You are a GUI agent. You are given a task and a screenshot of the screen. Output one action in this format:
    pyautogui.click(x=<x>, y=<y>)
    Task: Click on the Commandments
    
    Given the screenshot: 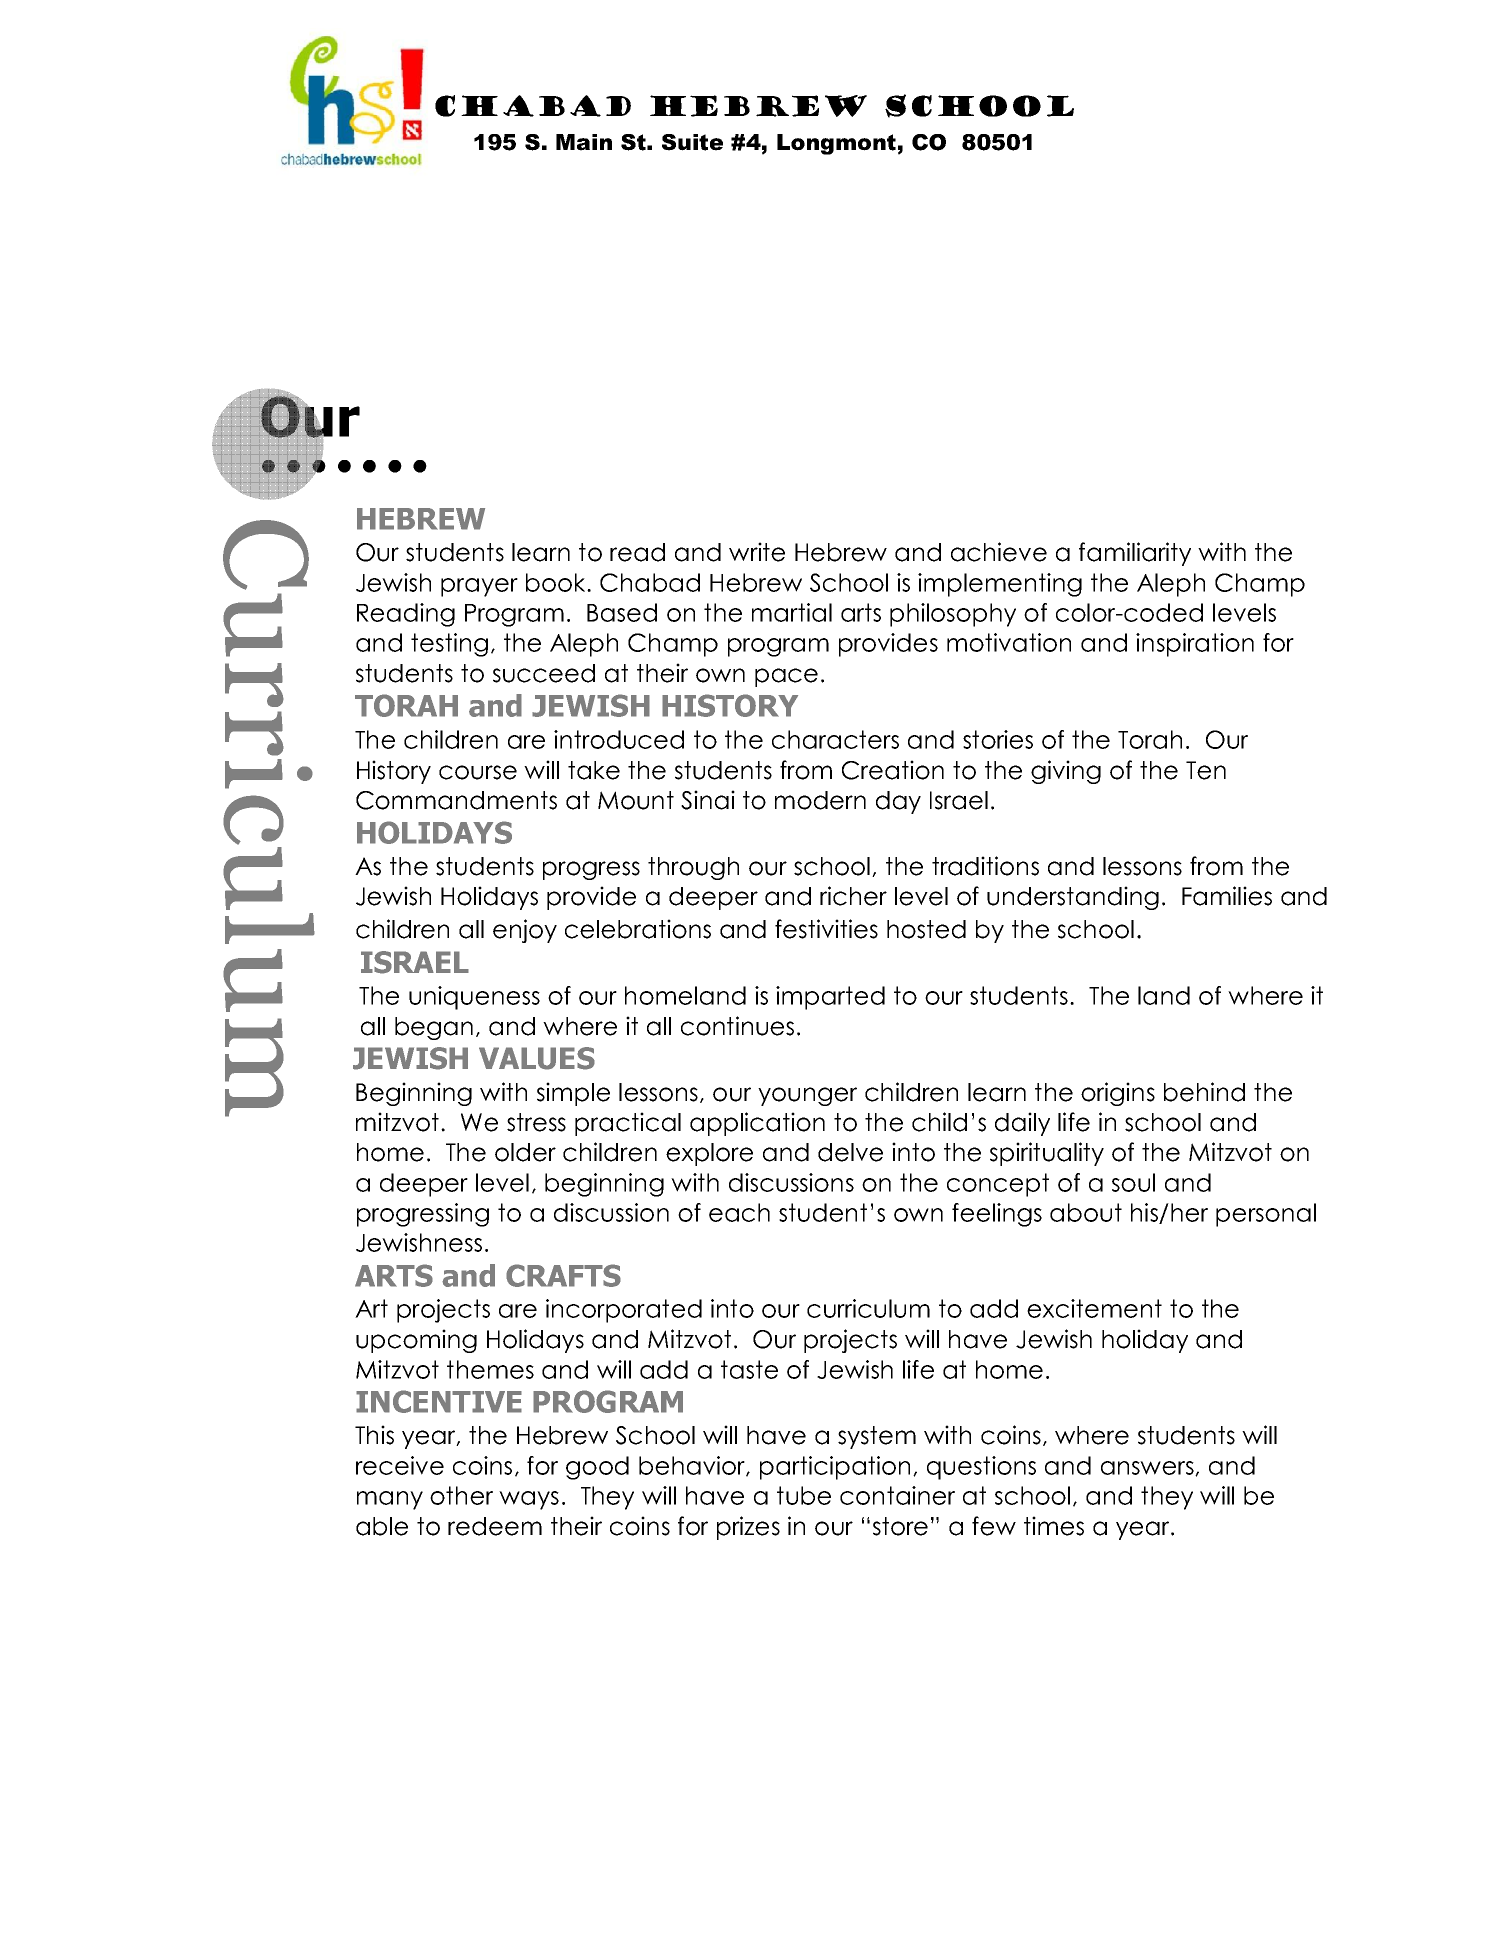 What is the action you would take?
    pyautogui.click(x=456, y=800)
